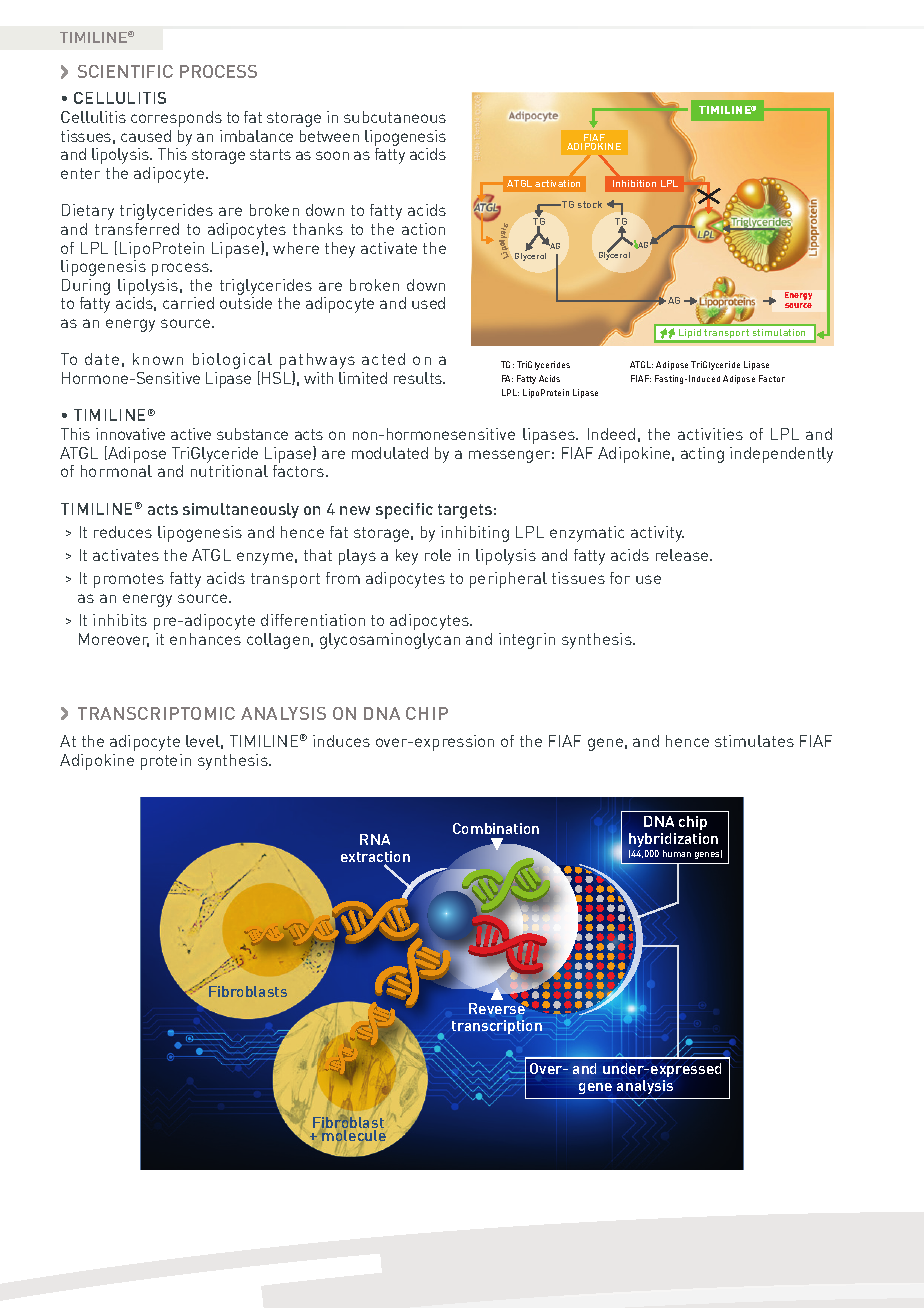 This image has height=1308, width=924. I want to click on subcutaneous, so click(395, 117).
